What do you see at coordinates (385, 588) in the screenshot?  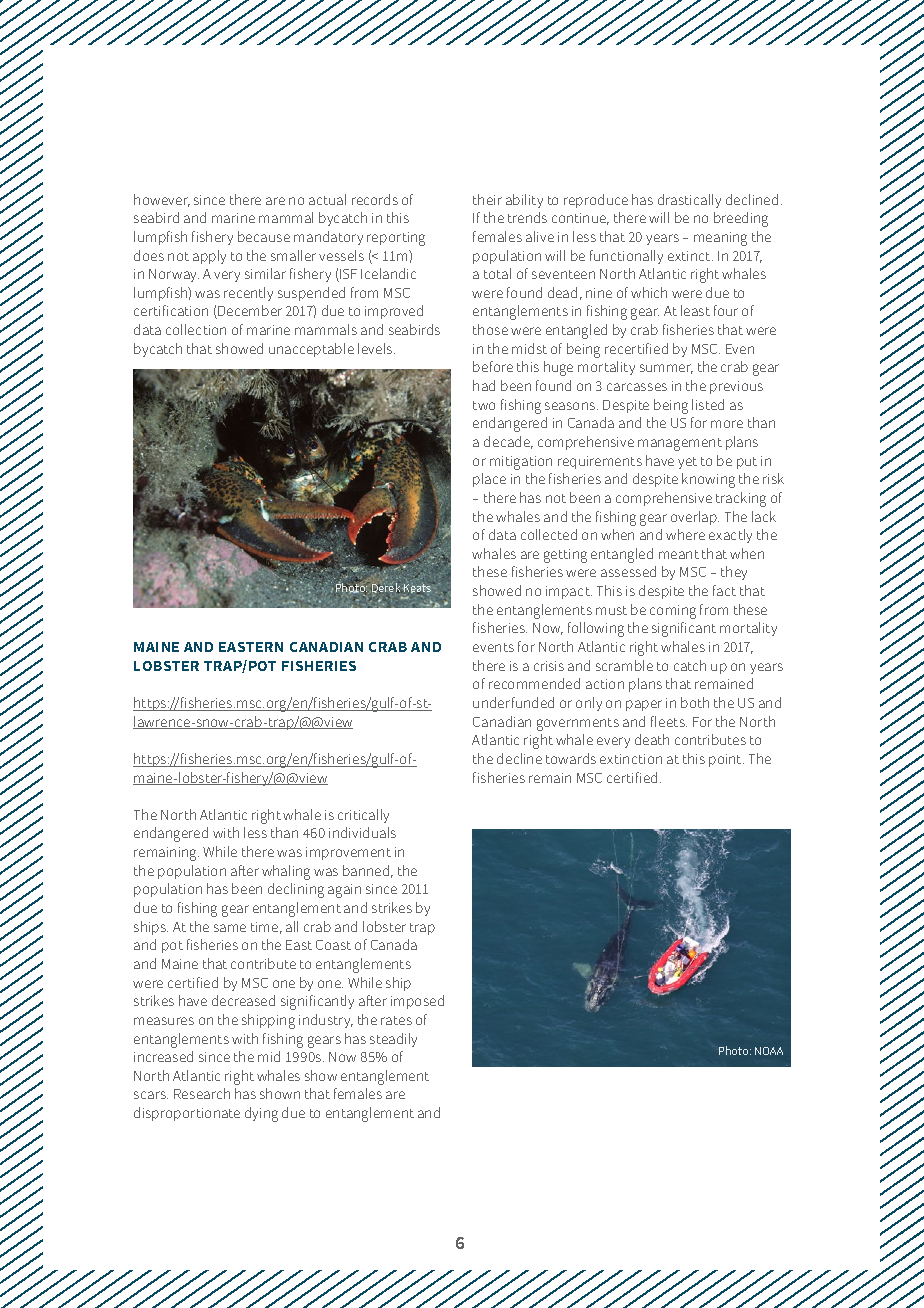 I see `Derek` at bounding box center [385, 588].
